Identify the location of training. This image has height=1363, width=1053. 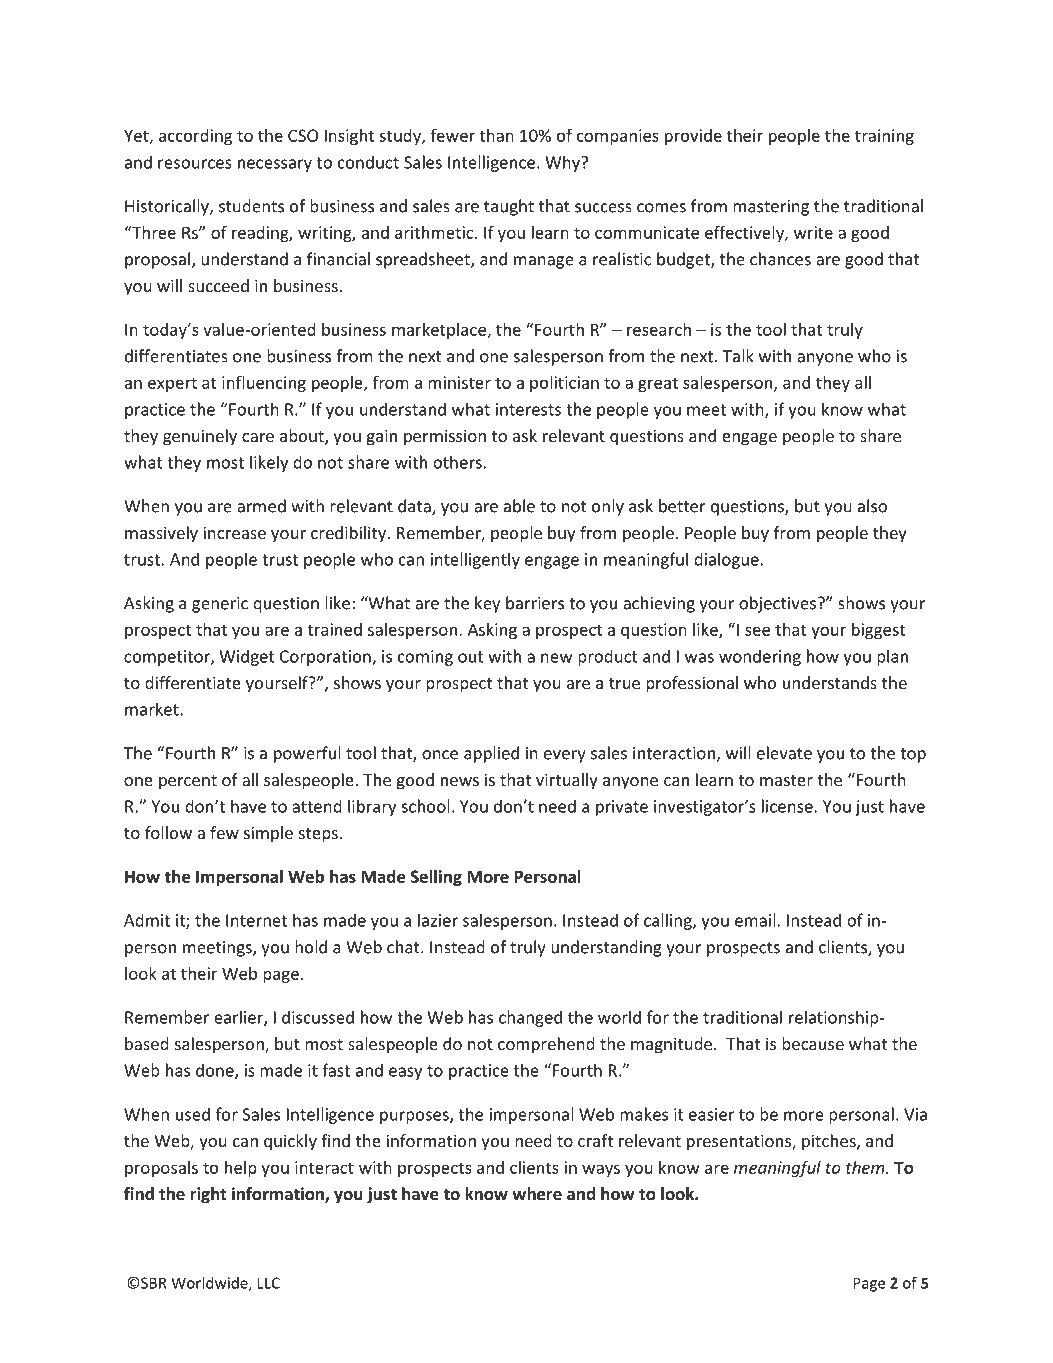
(884, 137).
